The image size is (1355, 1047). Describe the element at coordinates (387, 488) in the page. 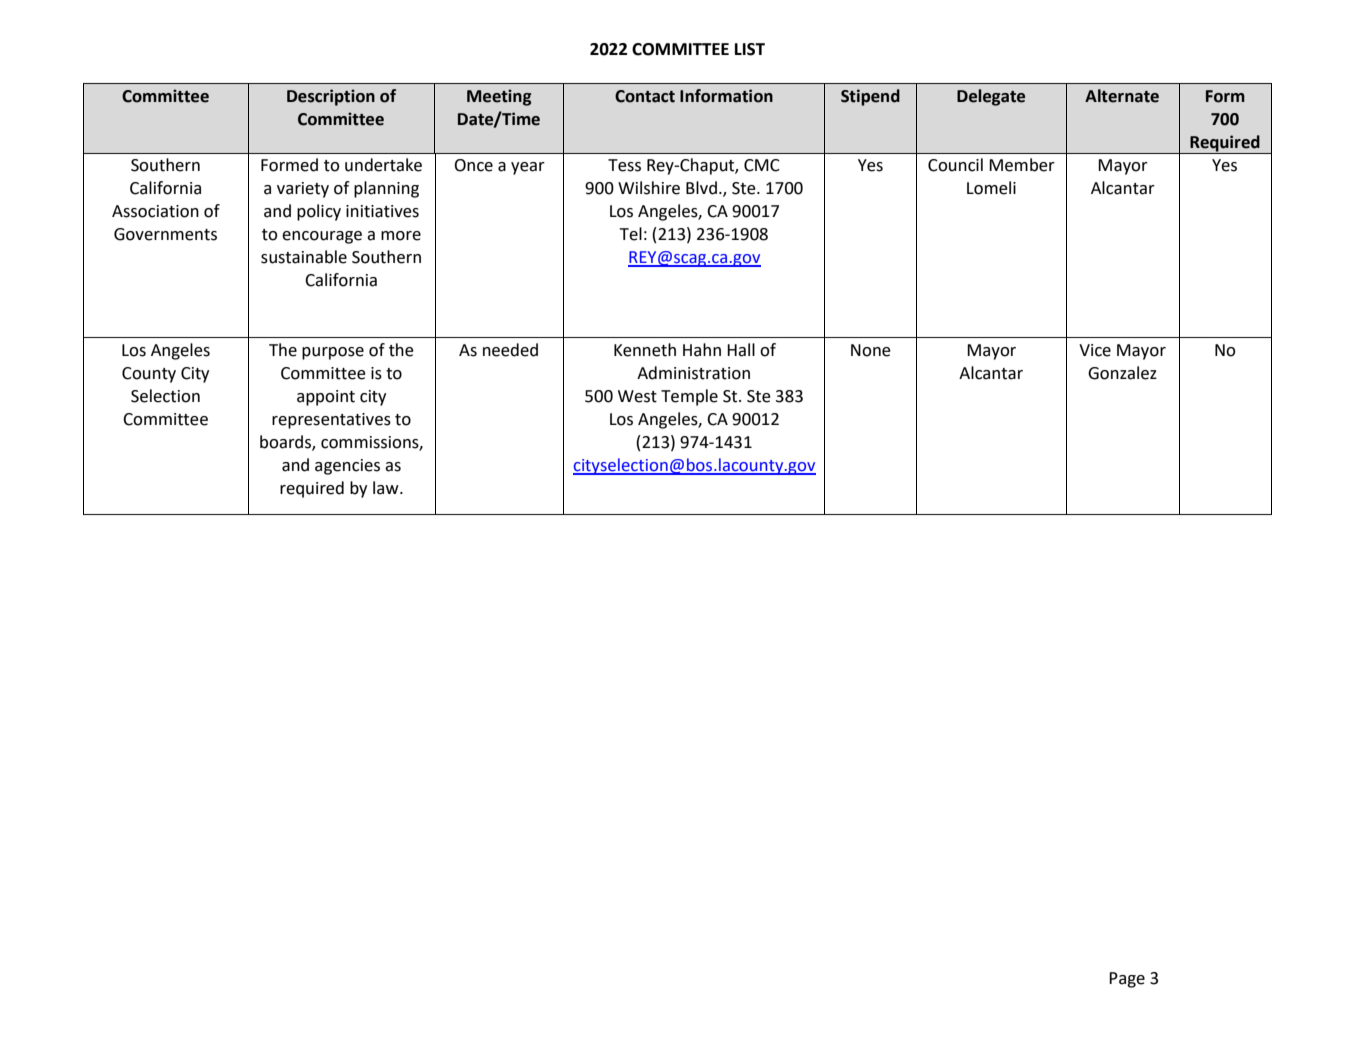

I see `law` at that location.
